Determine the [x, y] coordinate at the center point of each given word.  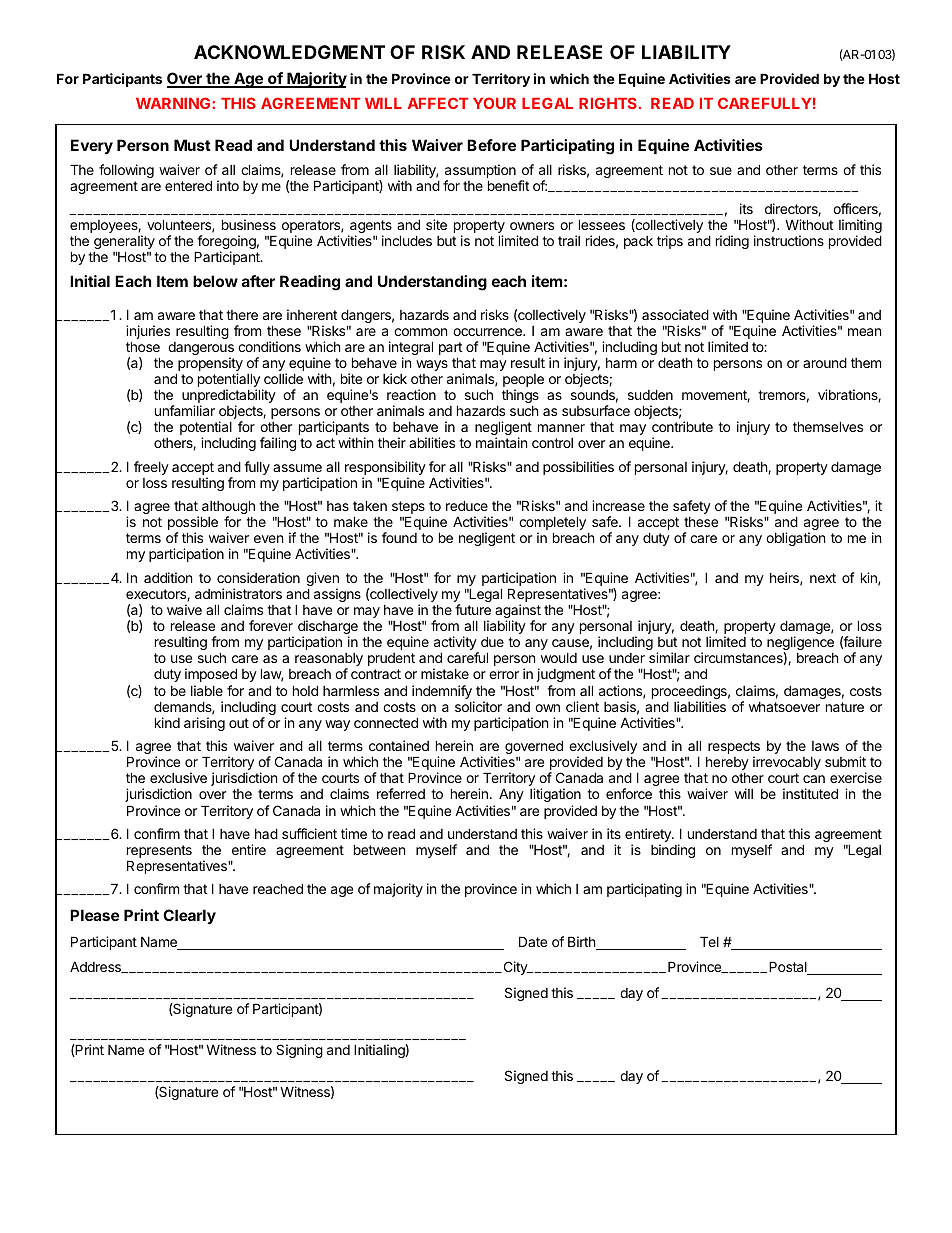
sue [721, 171]
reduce [467, 505]
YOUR [494, 103]
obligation [795, 539]
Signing [299, 1051]
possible [193, 524]
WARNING [174, 103]
